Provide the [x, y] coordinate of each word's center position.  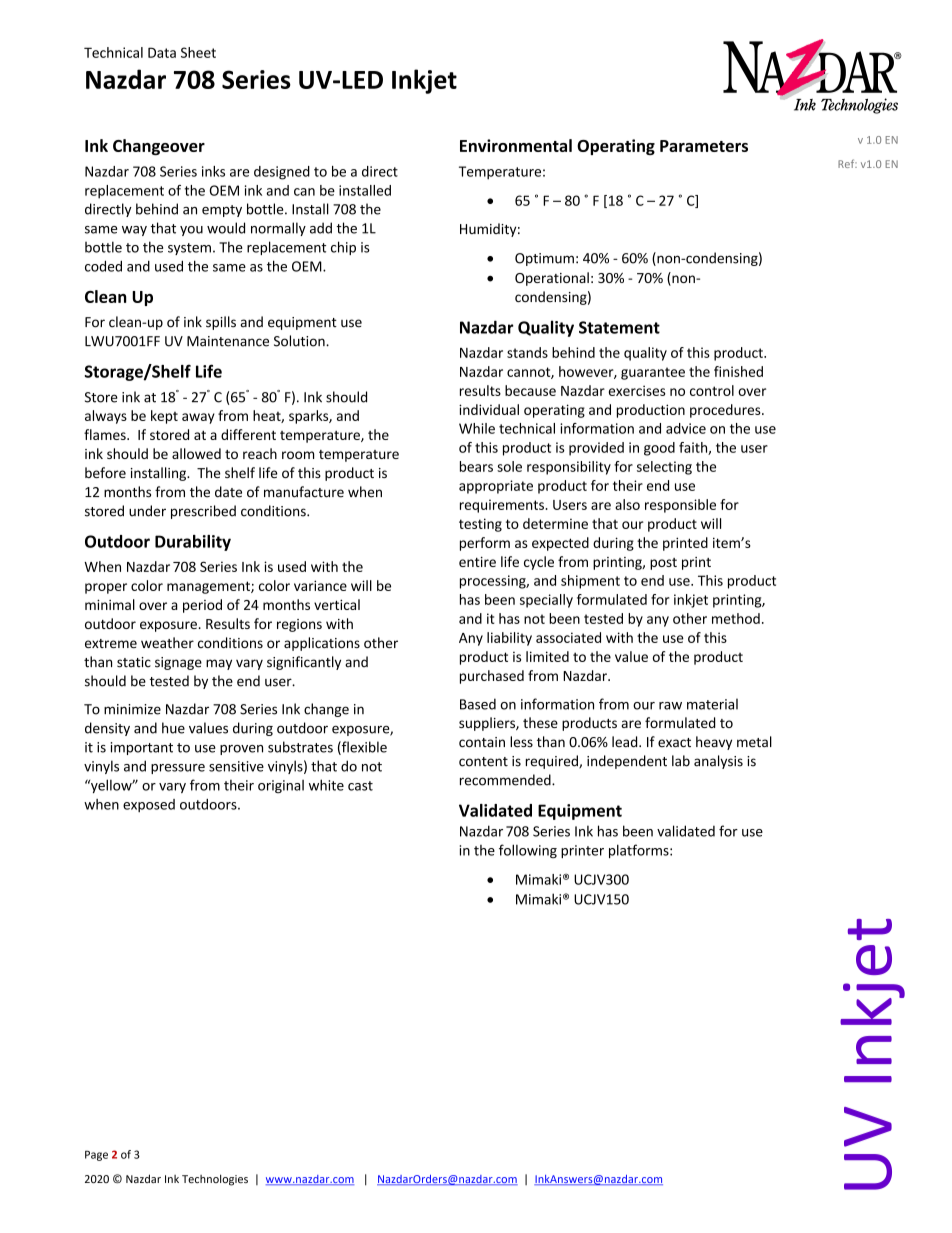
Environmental [516, 145]
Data [162, 52]
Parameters [704, 146]
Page [96, 1155]
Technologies [215, 1180]
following [528, 851]
